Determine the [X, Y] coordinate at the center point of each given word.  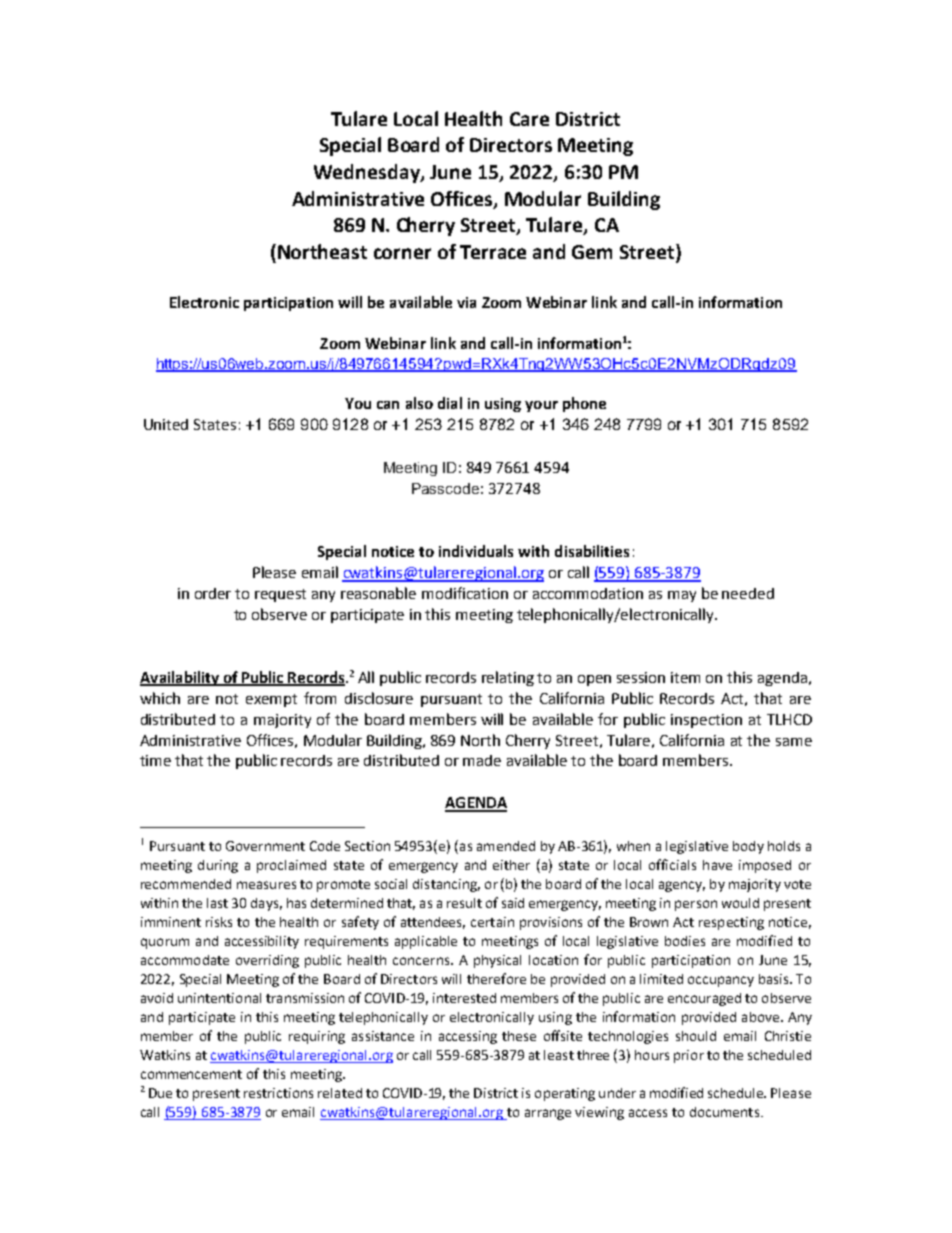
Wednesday [368, 173]
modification [465, 593]
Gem [592, 252]
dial [450, 403]
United [166, 424]
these [519, 1036]
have [717, 865]
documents [724, 1112]
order [213, 593]
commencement [191, 1074]
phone [584, 404]
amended [506, 846]
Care [529, 119]
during [218, 866]
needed [748, 593]
